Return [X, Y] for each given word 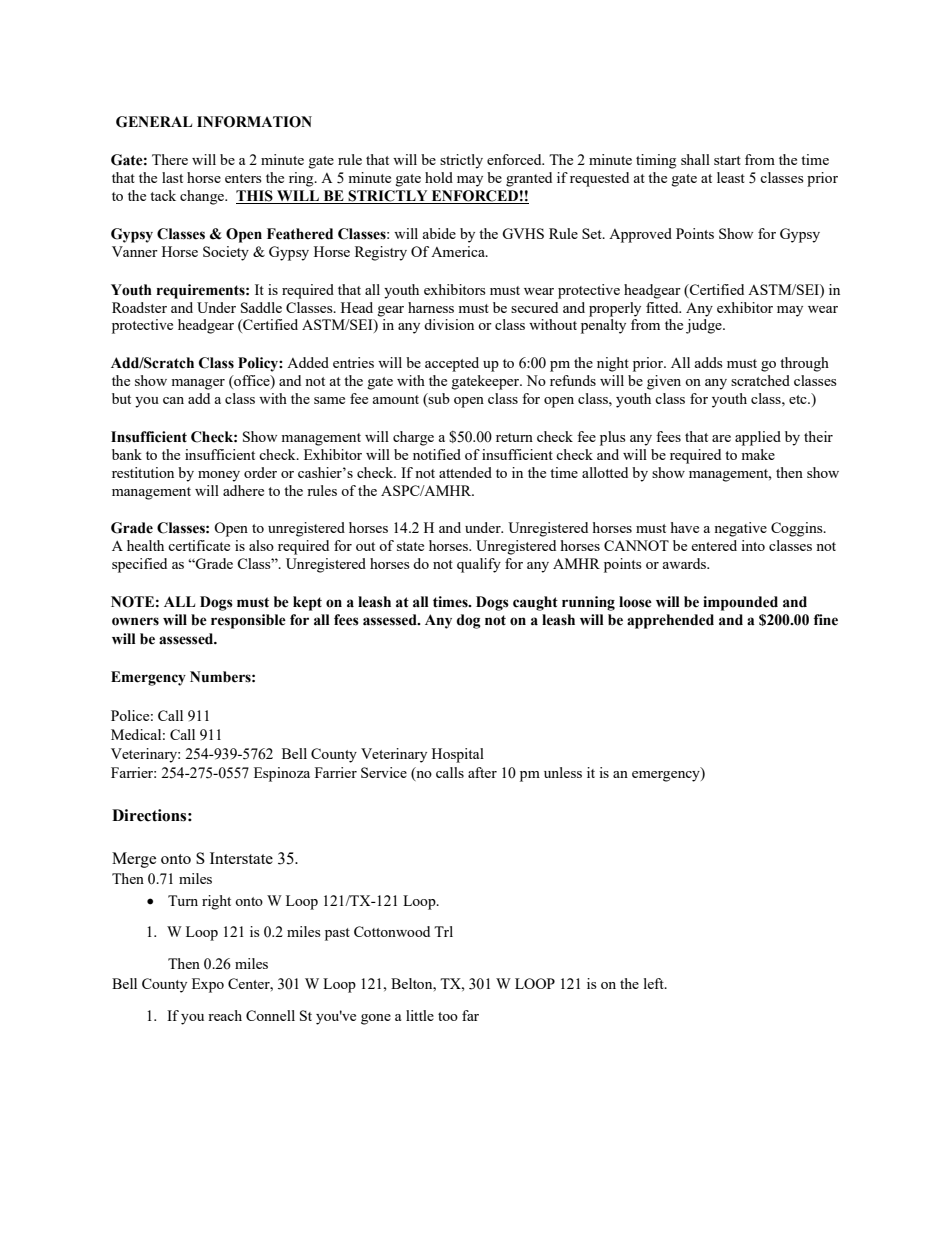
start [727, 160]
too [448, 1016]
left [655, 983]
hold [439, 177]
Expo [208, 985]
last [172, 177]
